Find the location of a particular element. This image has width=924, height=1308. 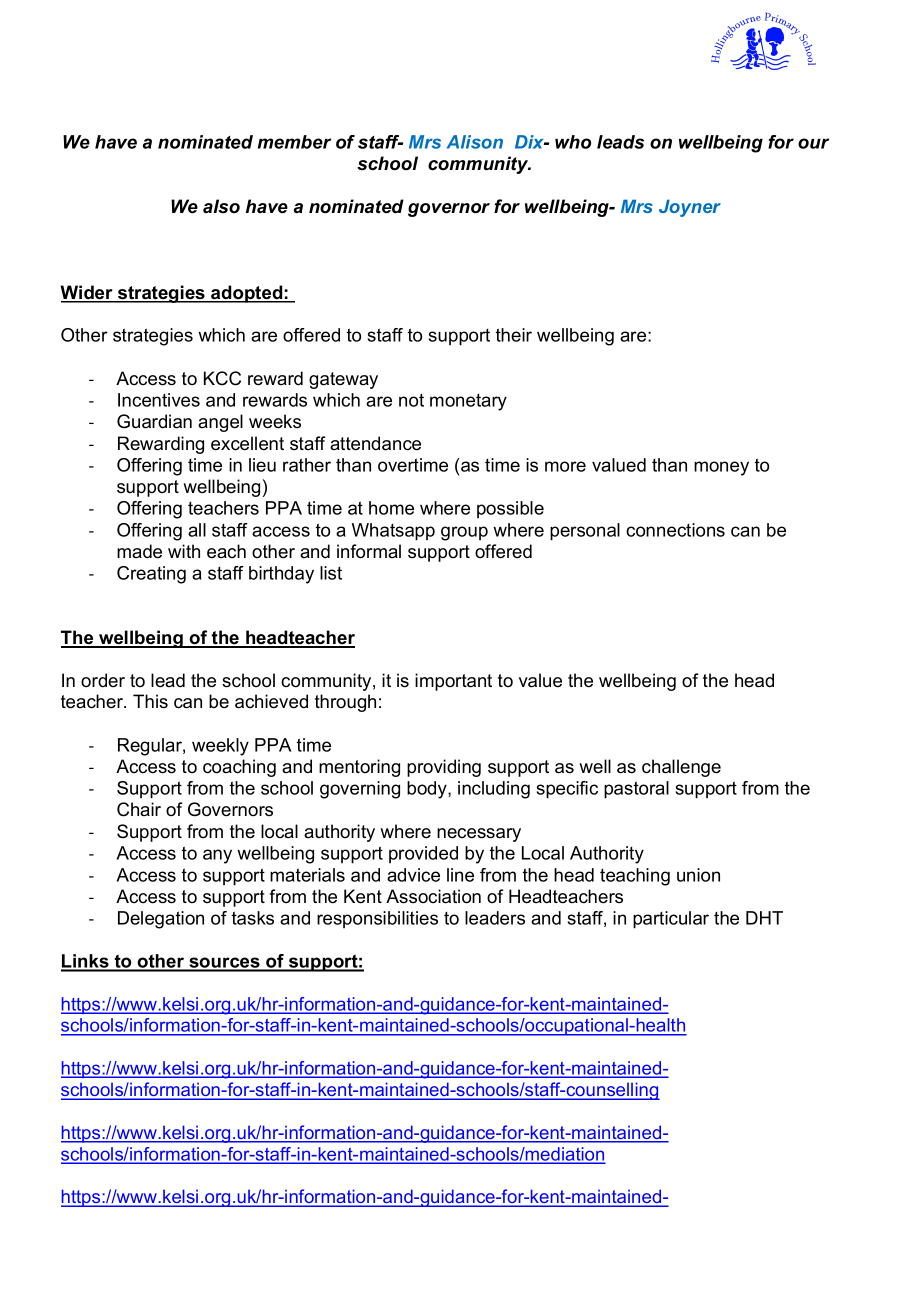

their is located at coordinates (514, 335).
